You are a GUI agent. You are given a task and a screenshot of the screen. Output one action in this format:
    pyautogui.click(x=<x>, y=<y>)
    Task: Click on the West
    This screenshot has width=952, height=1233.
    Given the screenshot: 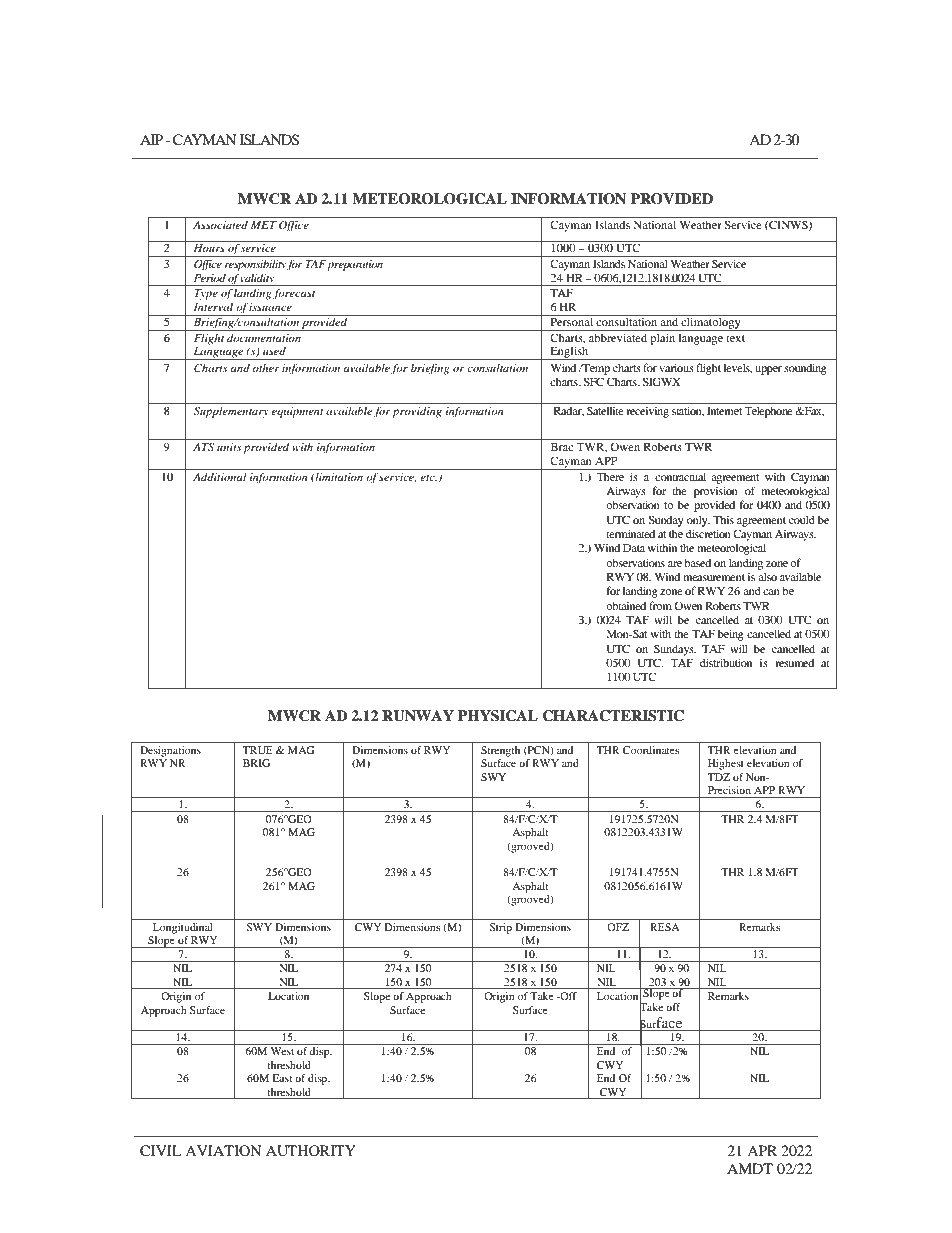 What is the action you would take?
    pyautogui.click(x=282, y=1051)
